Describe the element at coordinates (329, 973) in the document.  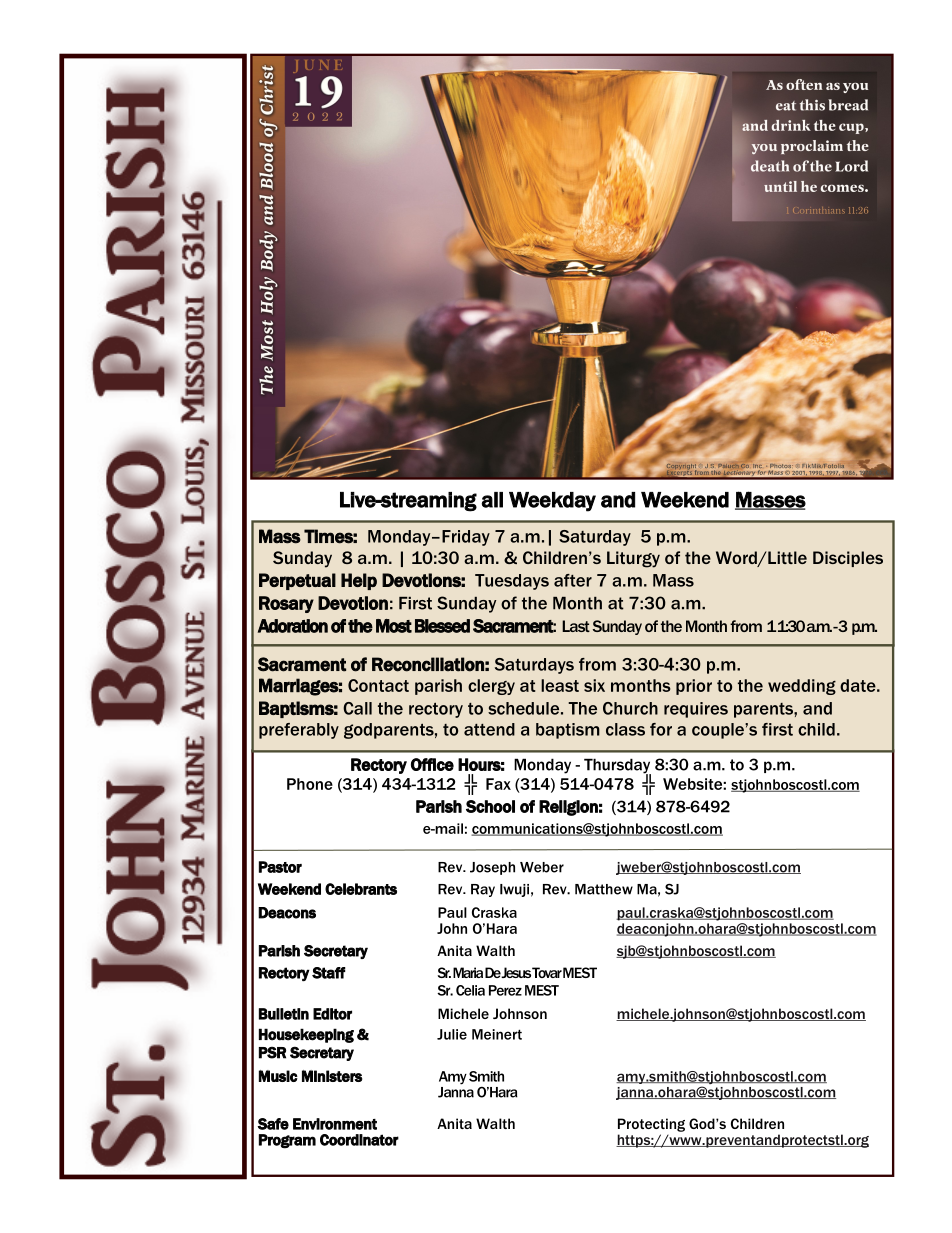
I see `Staff` at that location.
